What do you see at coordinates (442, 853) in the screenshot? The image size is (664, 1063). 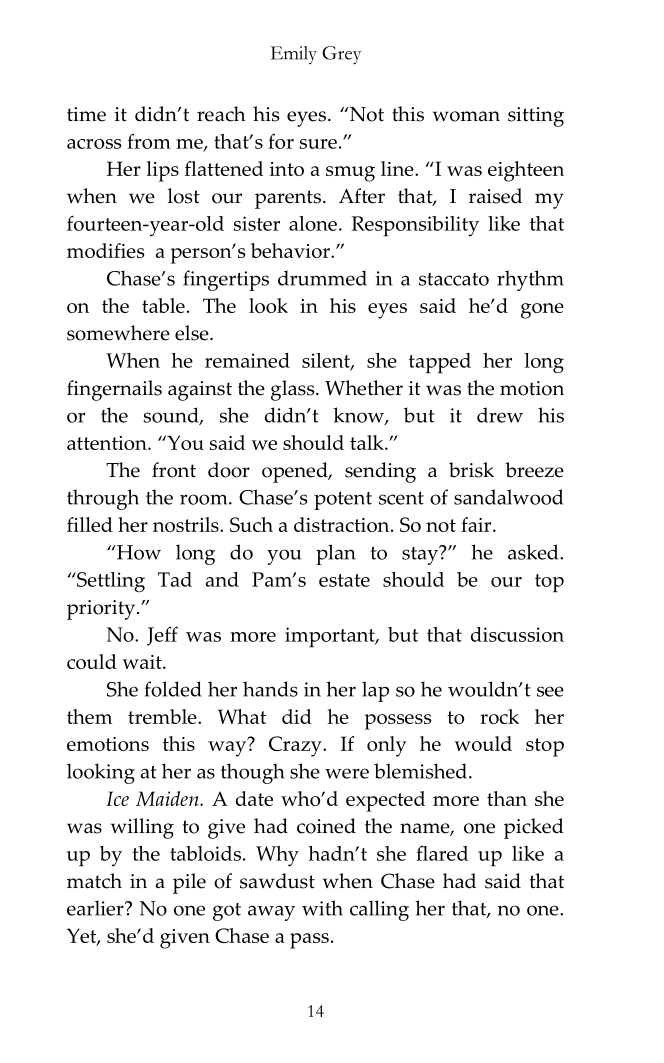 I see `flared` at bounding box center [442, 853].
